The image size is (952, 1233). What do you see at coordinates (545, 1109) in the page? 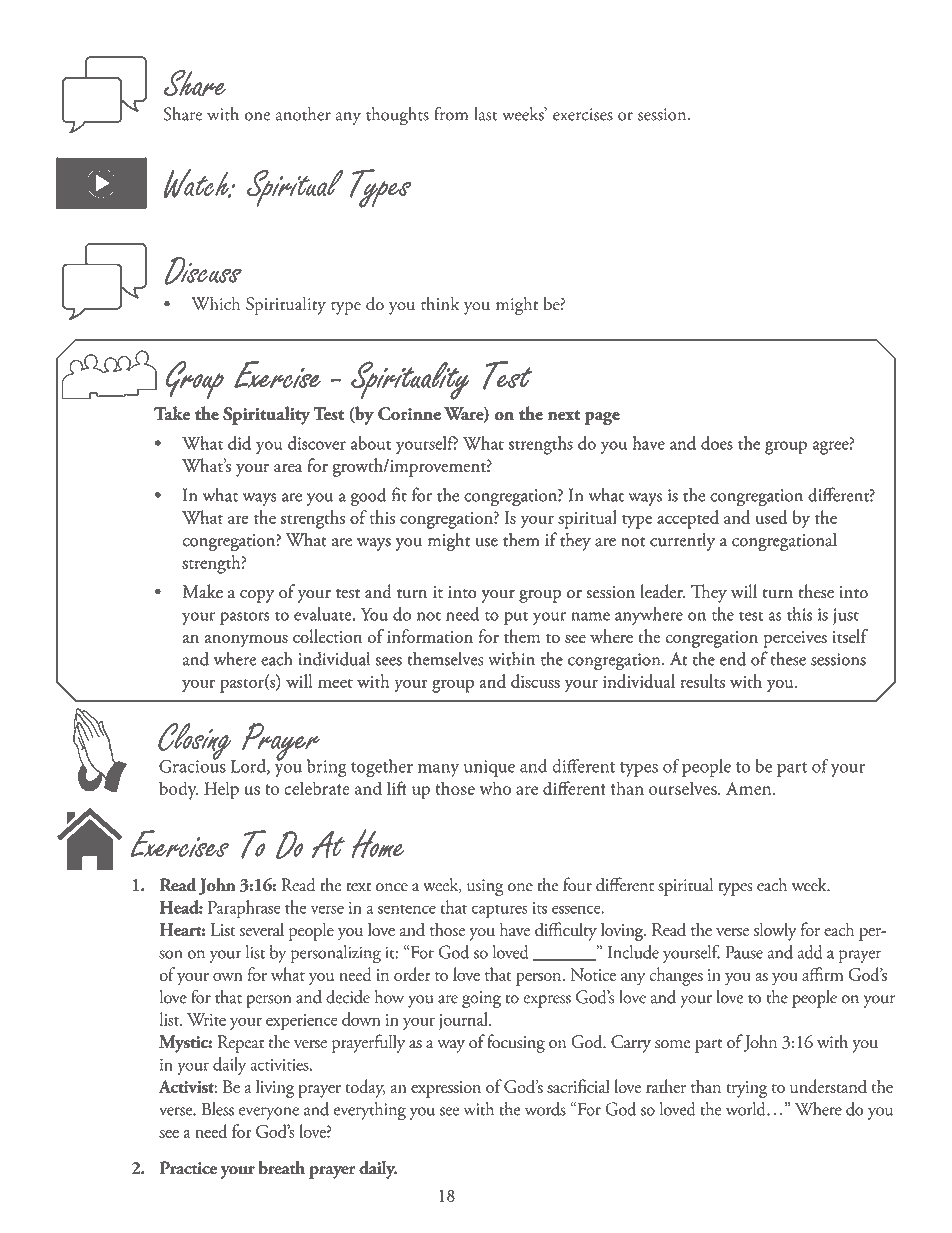
I see `words` at bounding box center [545, 1109].
